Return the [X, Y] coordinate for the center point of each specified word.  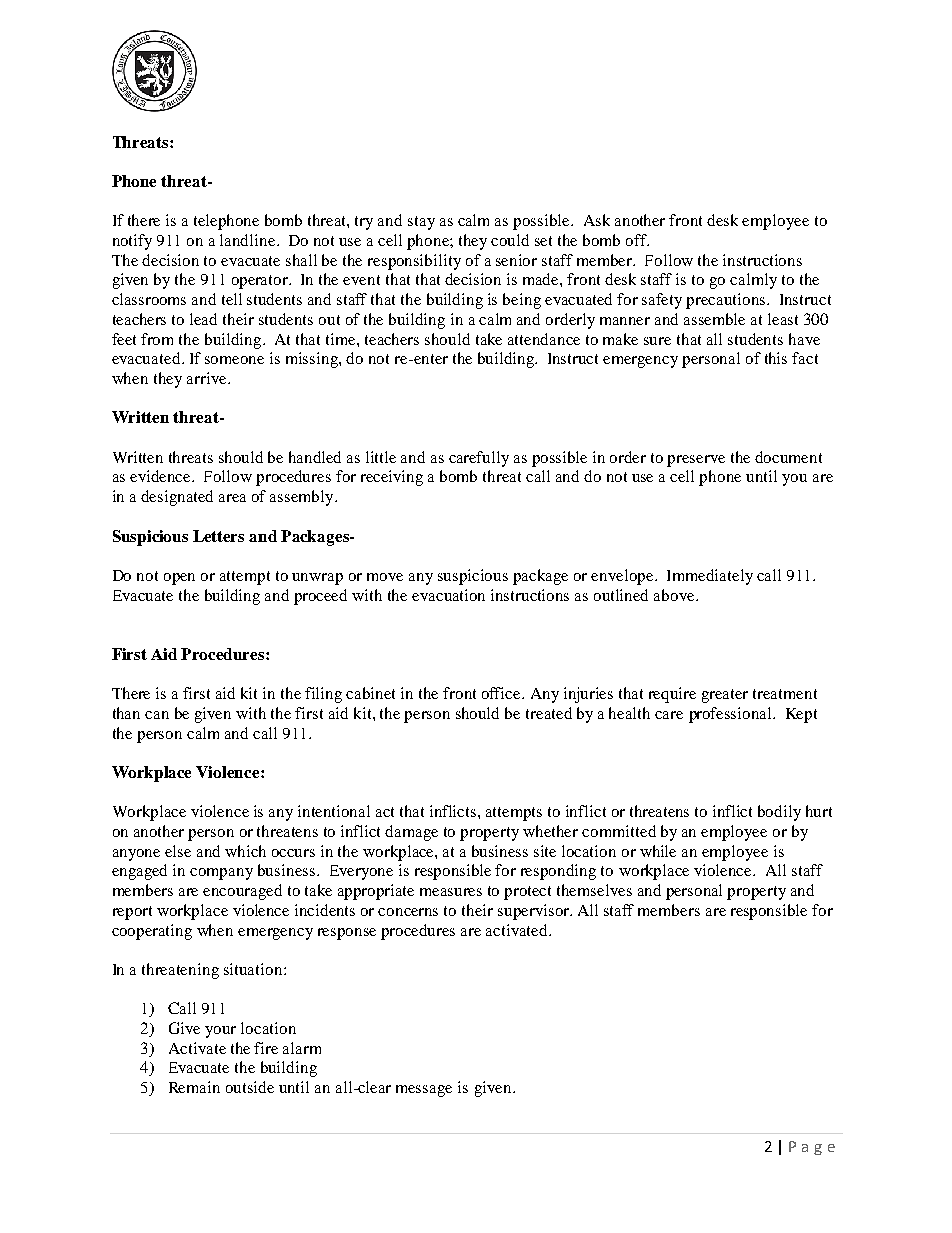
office [502, 693]
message [424, 1091]
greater [725, 696]
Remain [194, 1087]
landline [249, 240]
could [510, 240]
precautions [727, 301]
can [157, 715]
